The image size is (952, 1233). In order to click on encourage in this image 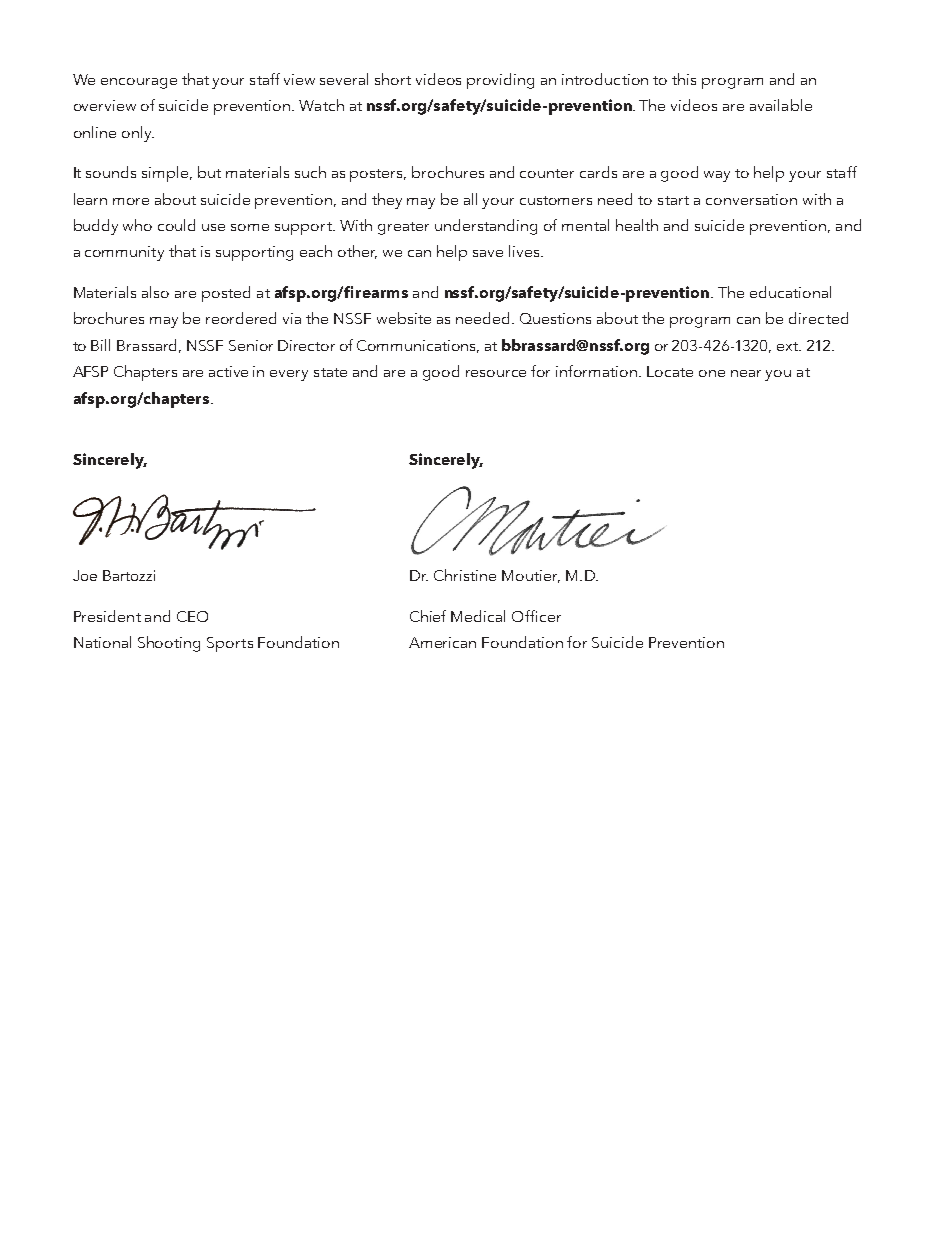, I will do `click(139, 83)`.
